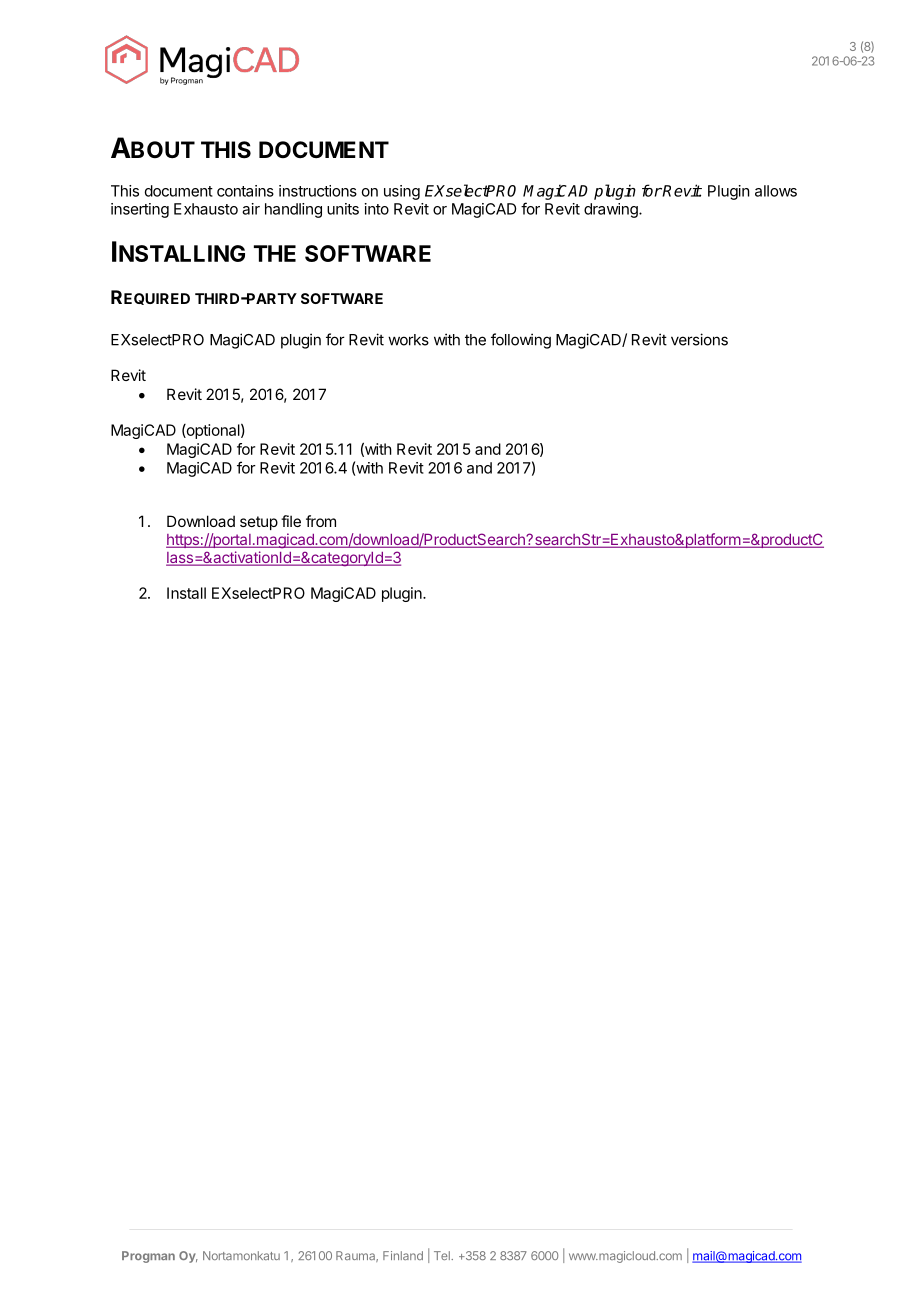  I want to click on into, so click(377, 209).
